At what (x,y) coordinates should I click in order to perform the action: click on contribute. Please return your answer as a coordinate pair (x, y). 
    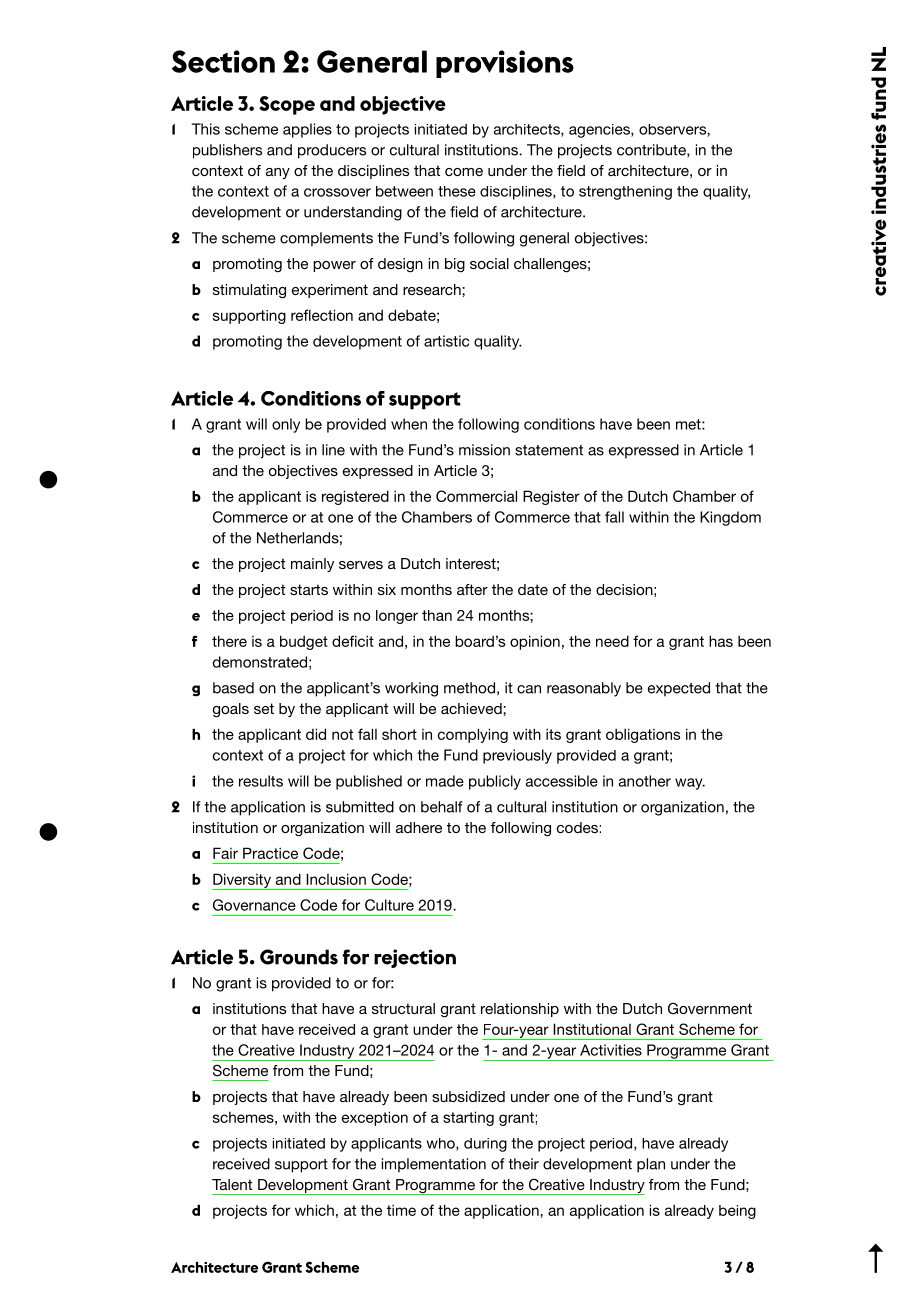
    Looking at the image, I should click on (652, 150).
